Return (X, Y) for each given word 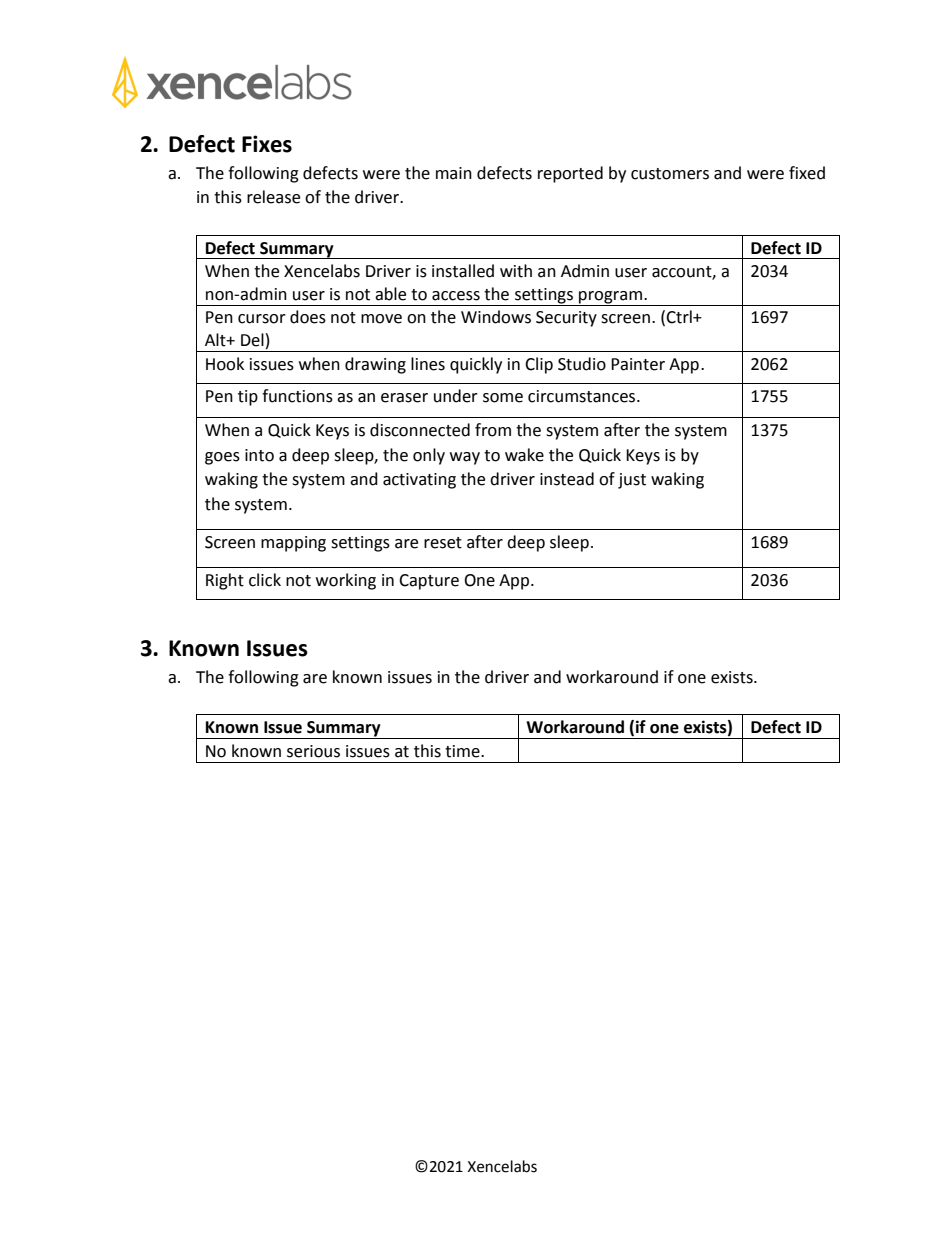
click (265, 580)
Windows (496, 317)
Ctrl (680, 317)
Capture (429, 582)
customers (670, 174)
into (259, 455)
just (632, 481)
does (308, 317)
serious (313, 751)
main (454, 173)
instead (567, 479)
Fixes (267, 144)
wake (524, 455)
